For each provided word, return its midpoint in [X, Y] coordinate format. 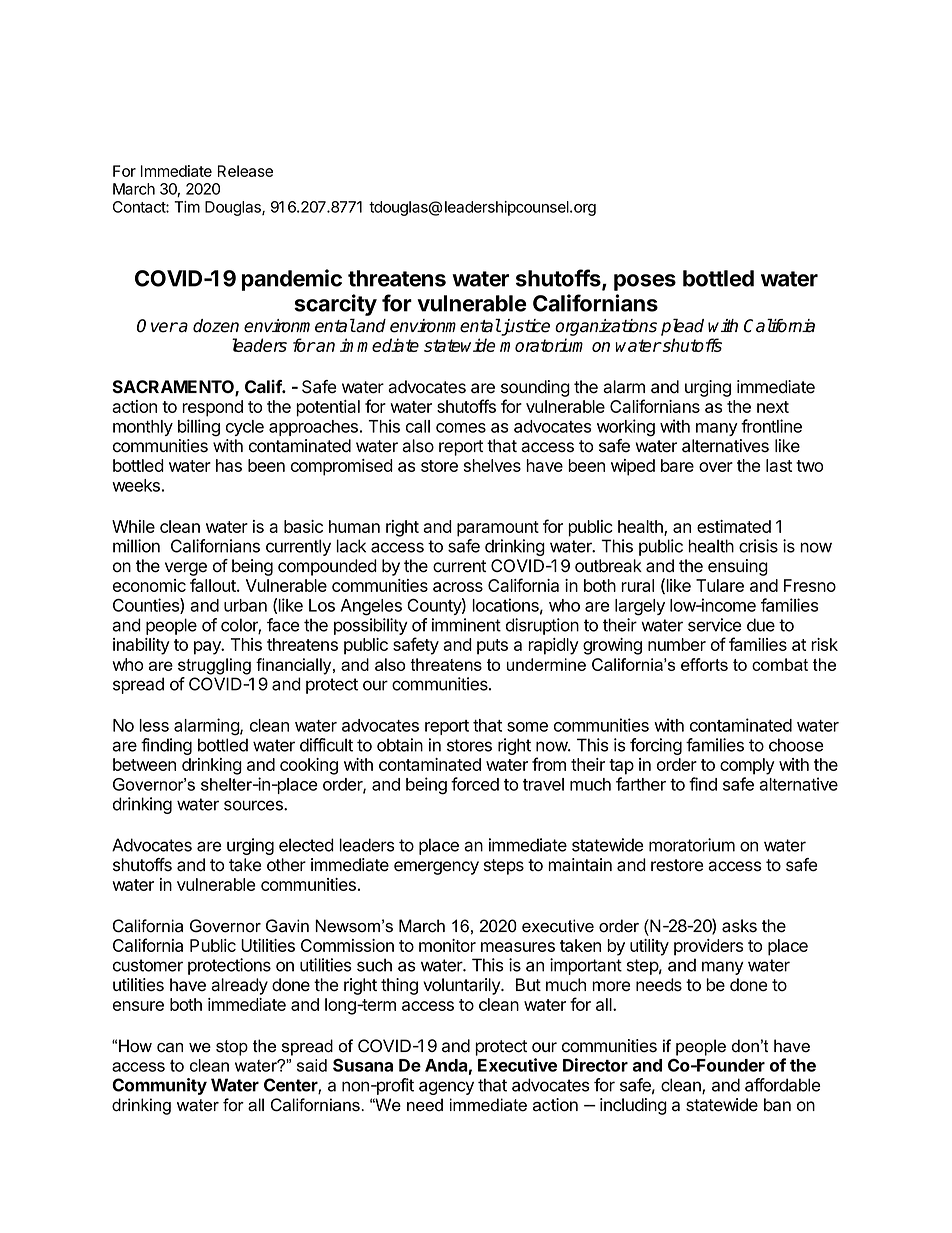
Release [245, 171]
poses [645, 282]
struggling [214, 666]
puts [492, 647]
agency [446, 1088]
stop [232, 1048]
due [761, 625]
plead [682, 327]
